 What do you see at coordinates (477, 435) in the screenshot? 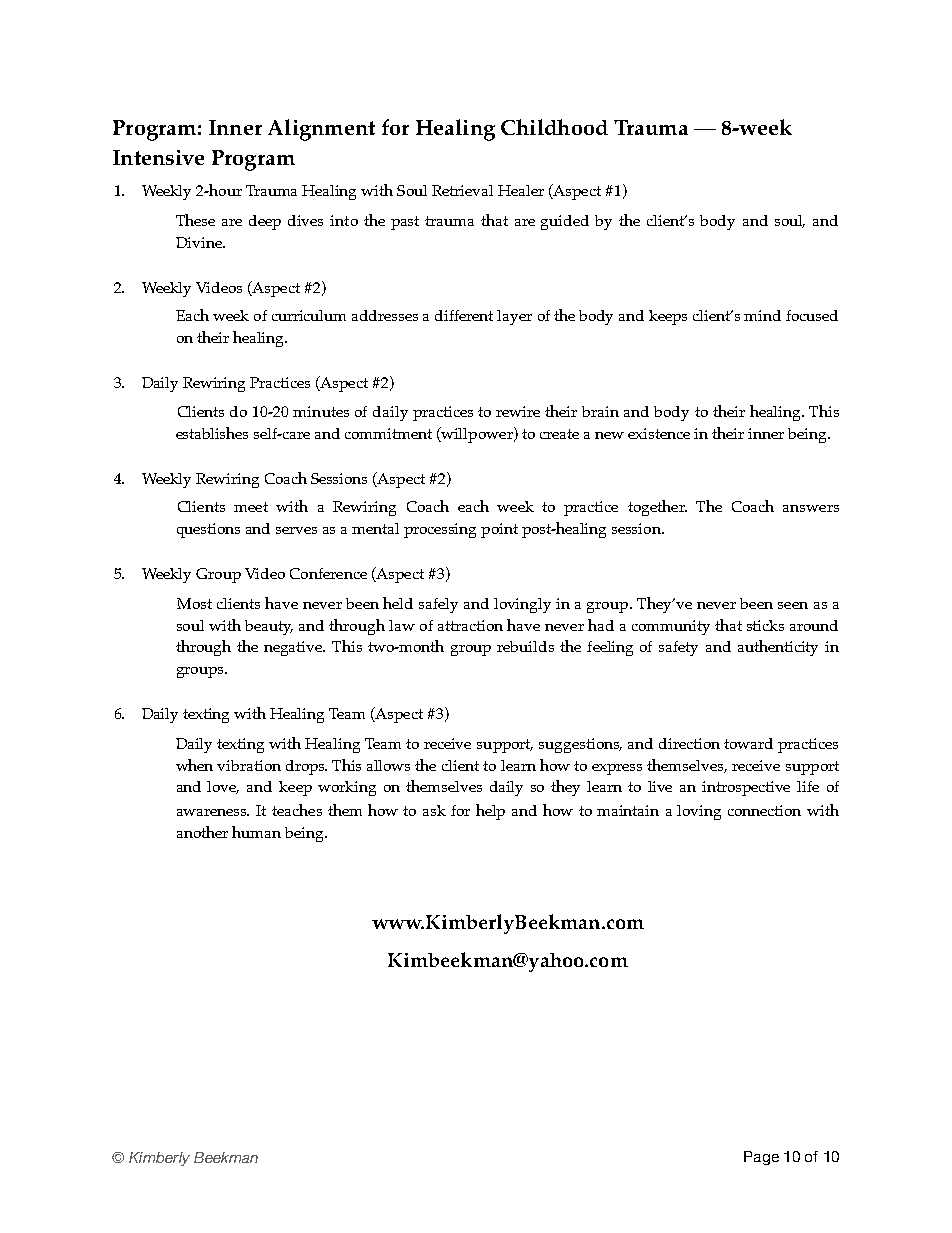
I see `willpower` at bounding box center [477, 435].
